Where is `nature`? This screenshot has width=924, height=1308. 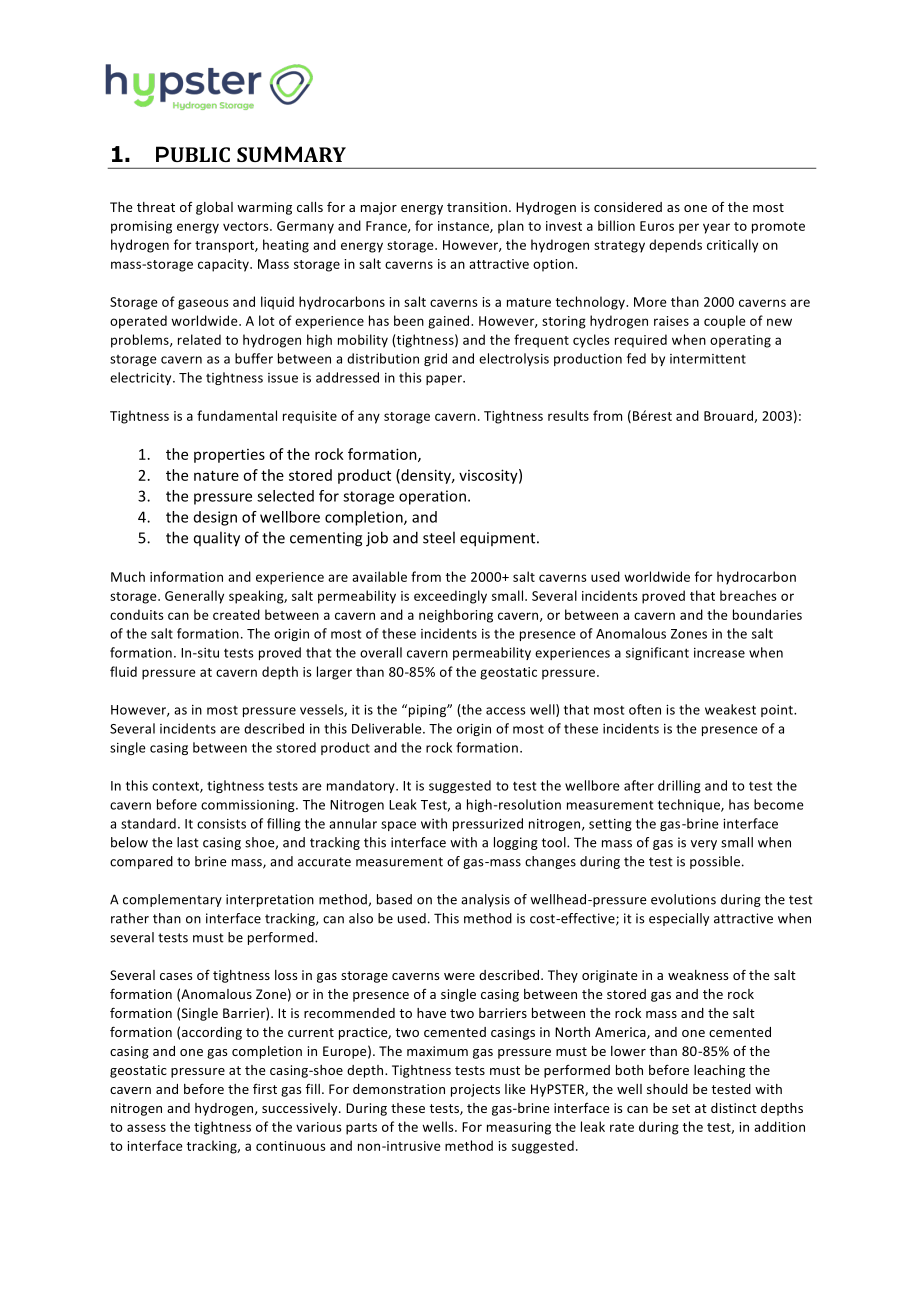 nature is located at coordinates (216, 476).
